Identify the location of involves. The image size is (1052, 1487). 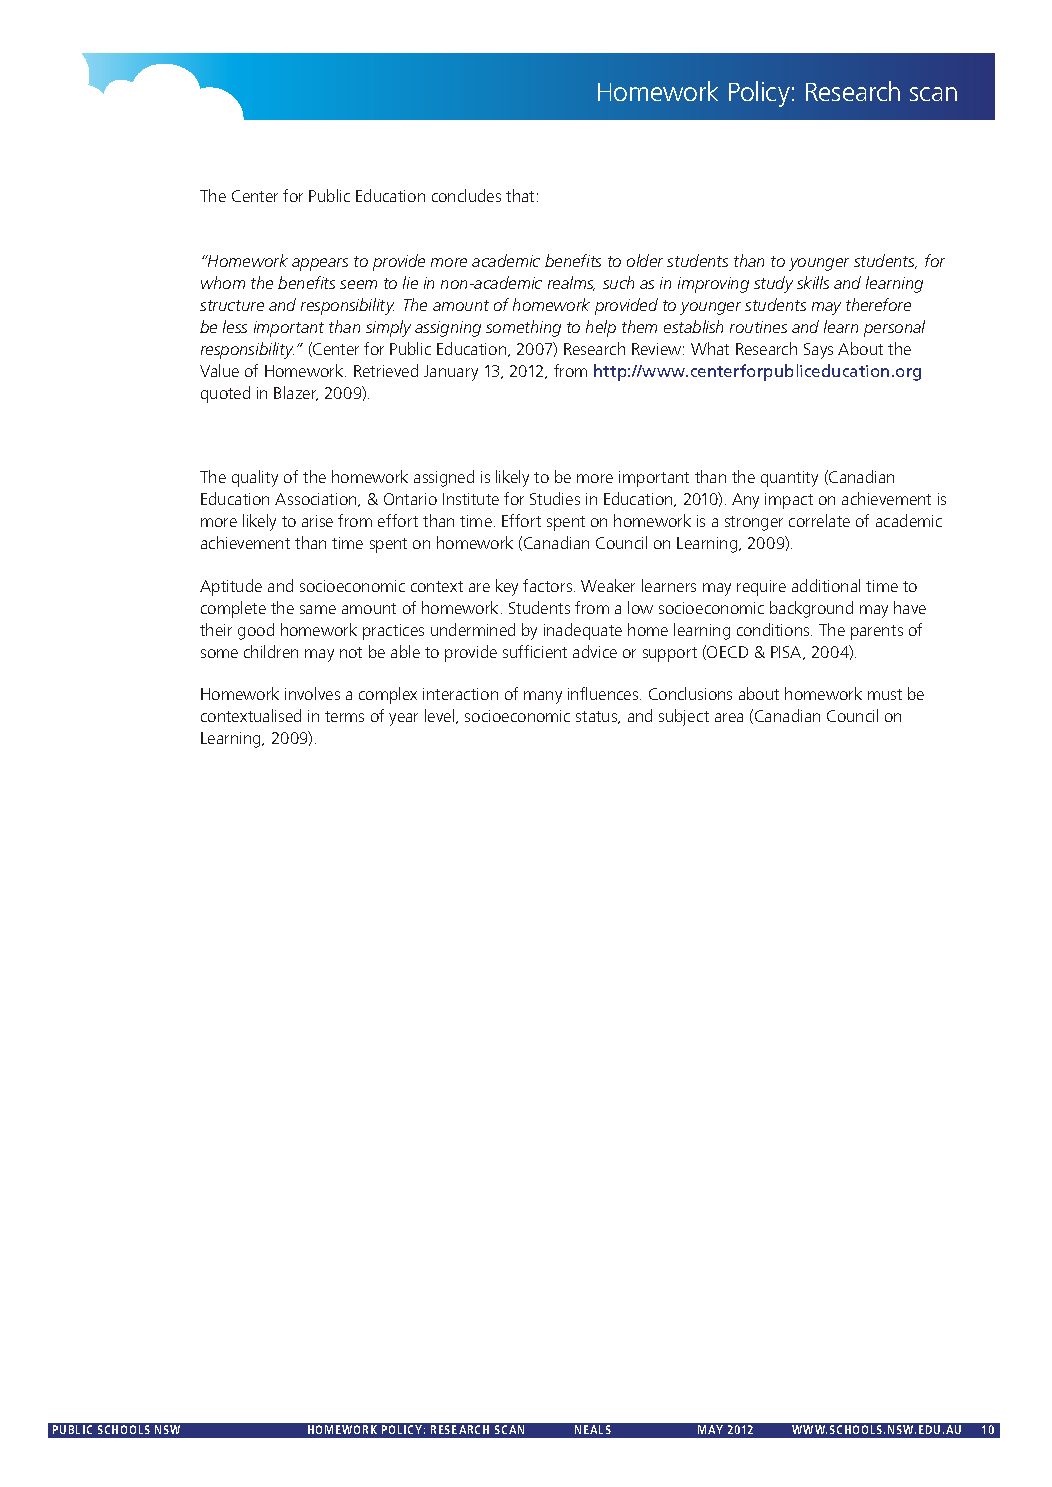
(312, 693).
